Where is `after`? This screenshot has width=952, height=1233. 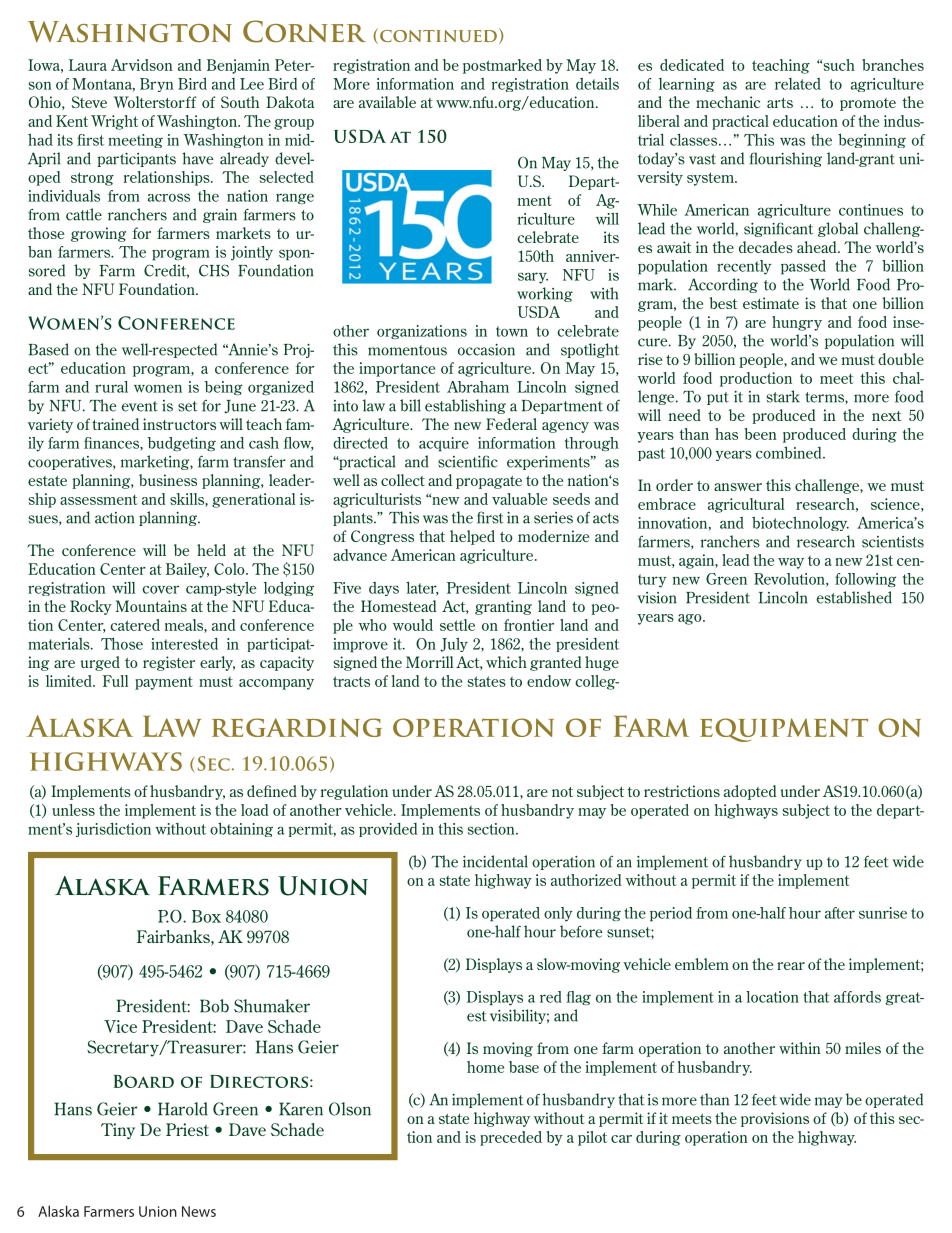 after is located at coordinates (840, 913).
